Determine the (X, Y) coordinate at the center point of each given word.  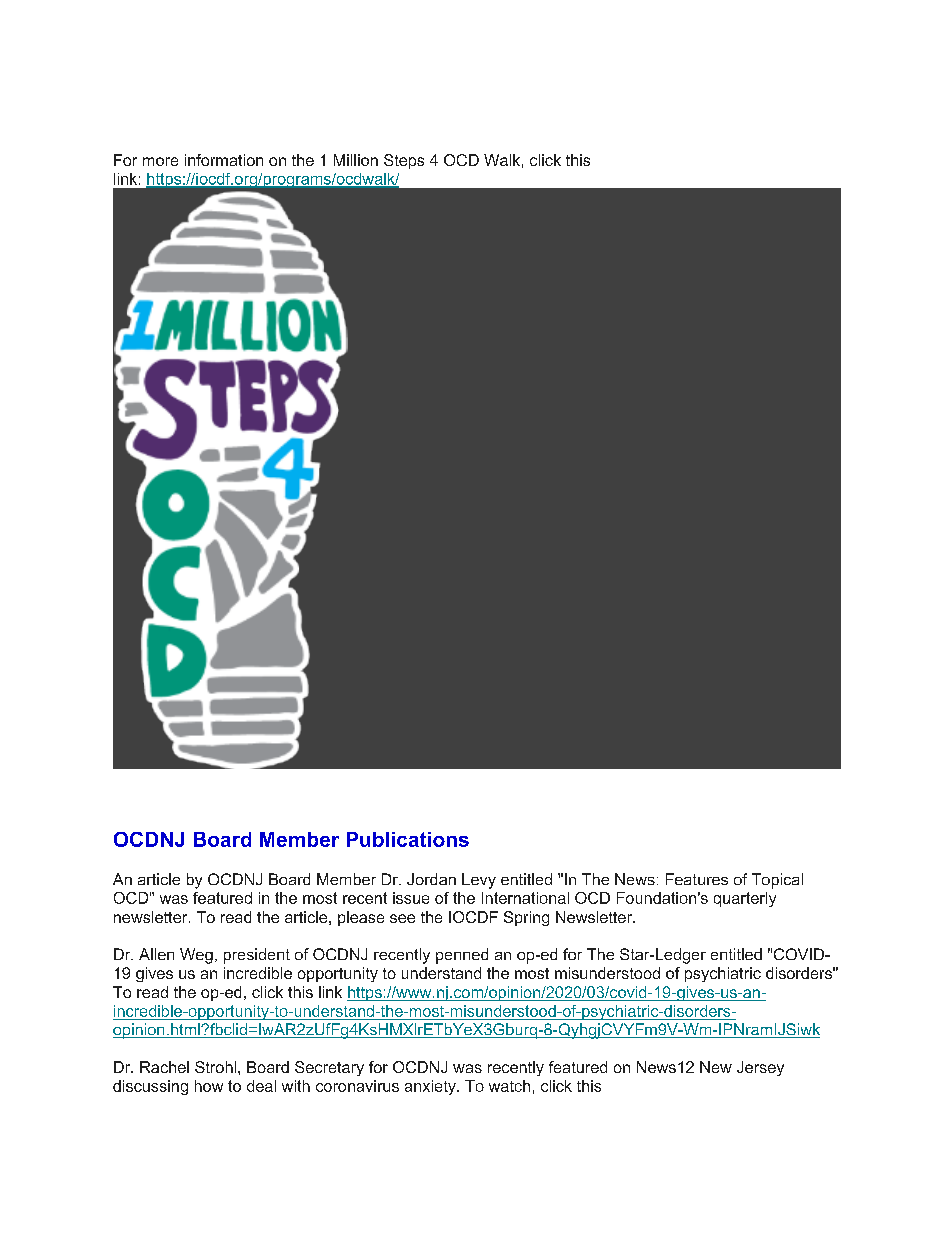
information (224, 160)
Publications (408, 839)
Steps (404, 161)
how (209, 1086)
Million (356, 160)
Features (697, 879)
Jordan (431, 879)
